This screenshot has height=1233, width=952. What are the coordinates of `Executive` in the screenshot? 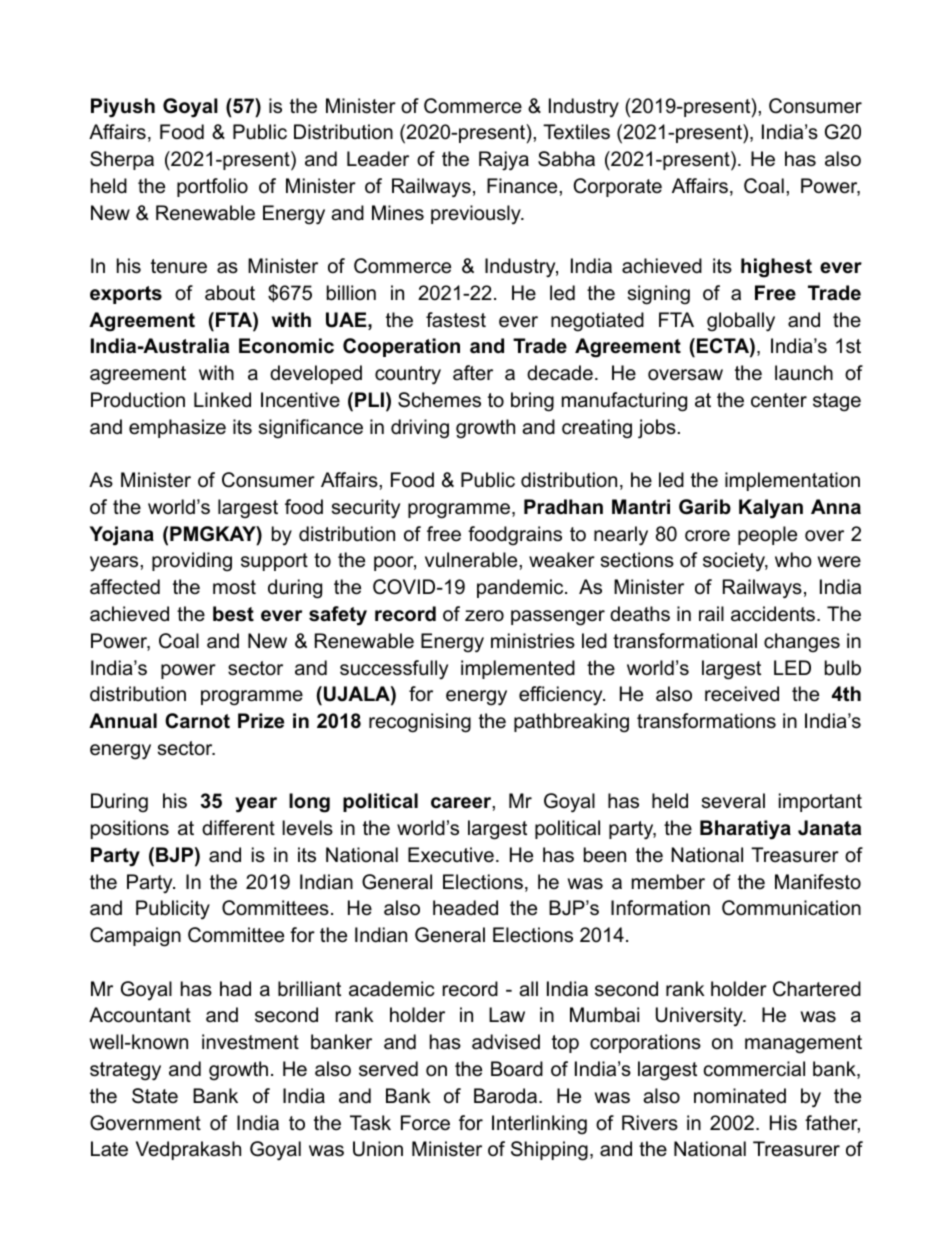 It's located at (451, 855).
